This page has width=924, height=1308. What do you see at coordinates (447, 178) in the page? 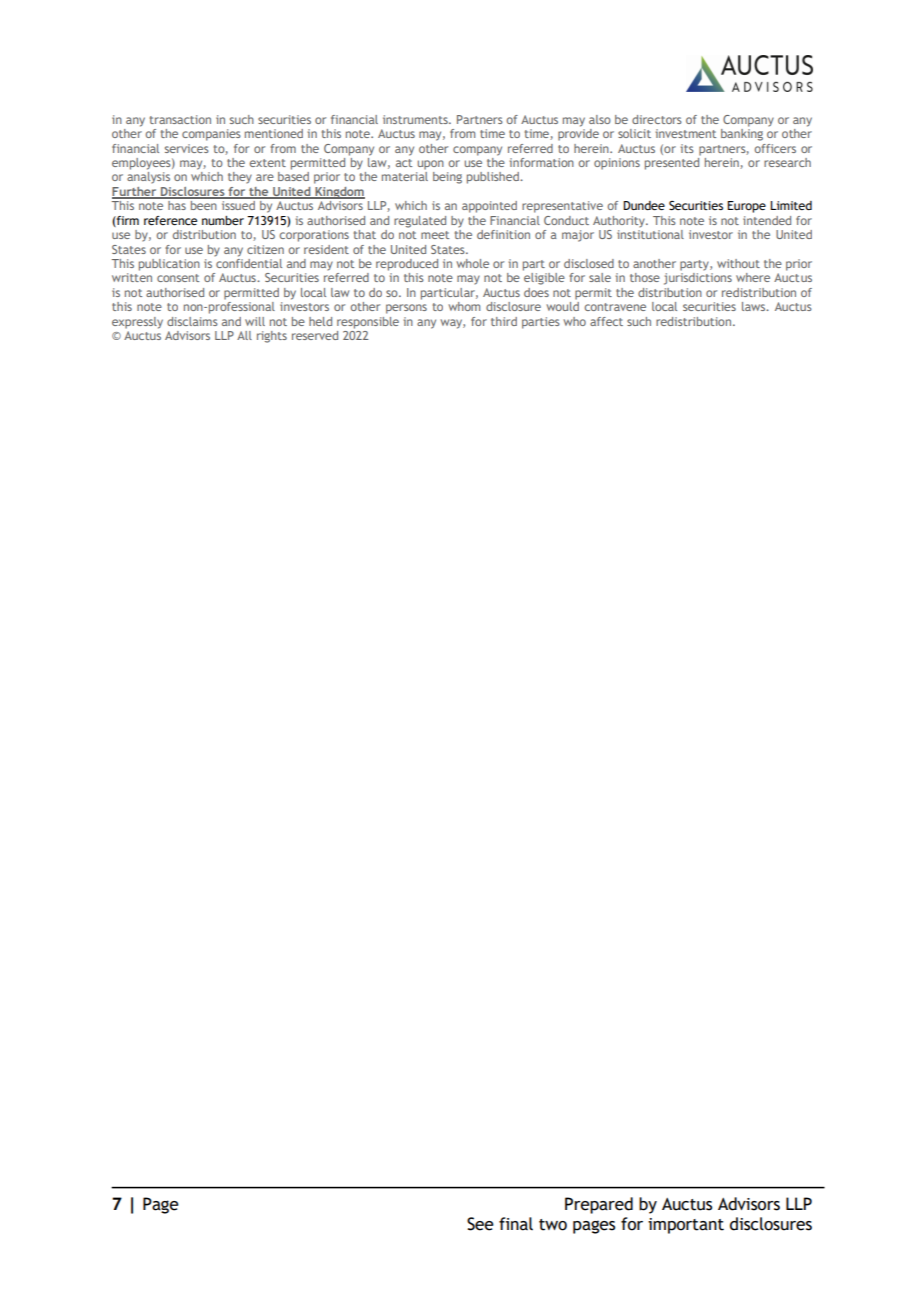
I see `being` at bounding box center [447, 178].
